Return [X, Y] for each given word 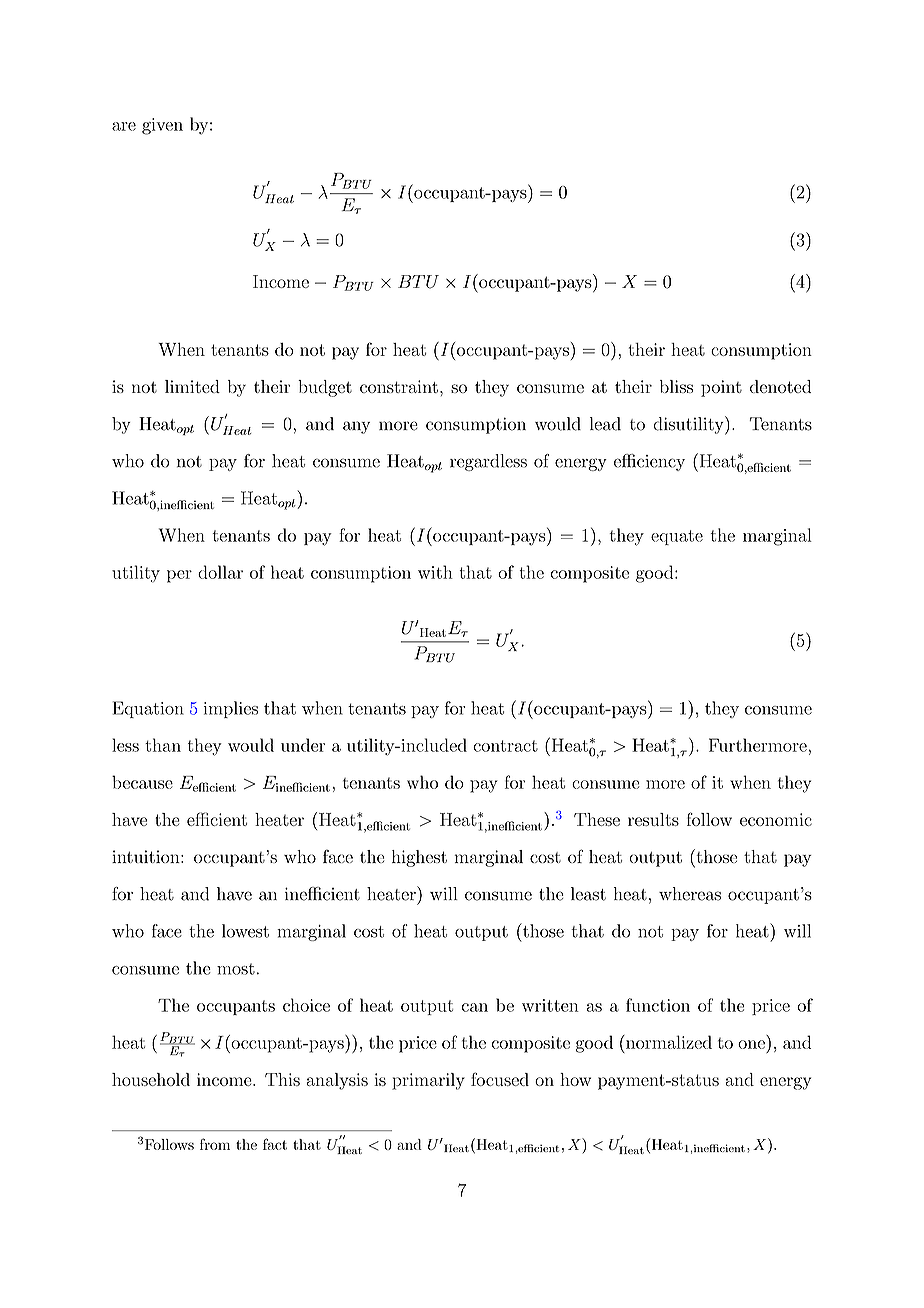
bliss [676, 386]
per [179, 576]
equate [677, 537]
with [435, 572]
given [162, 126]
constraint [399, 386]
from [215, 1144]
